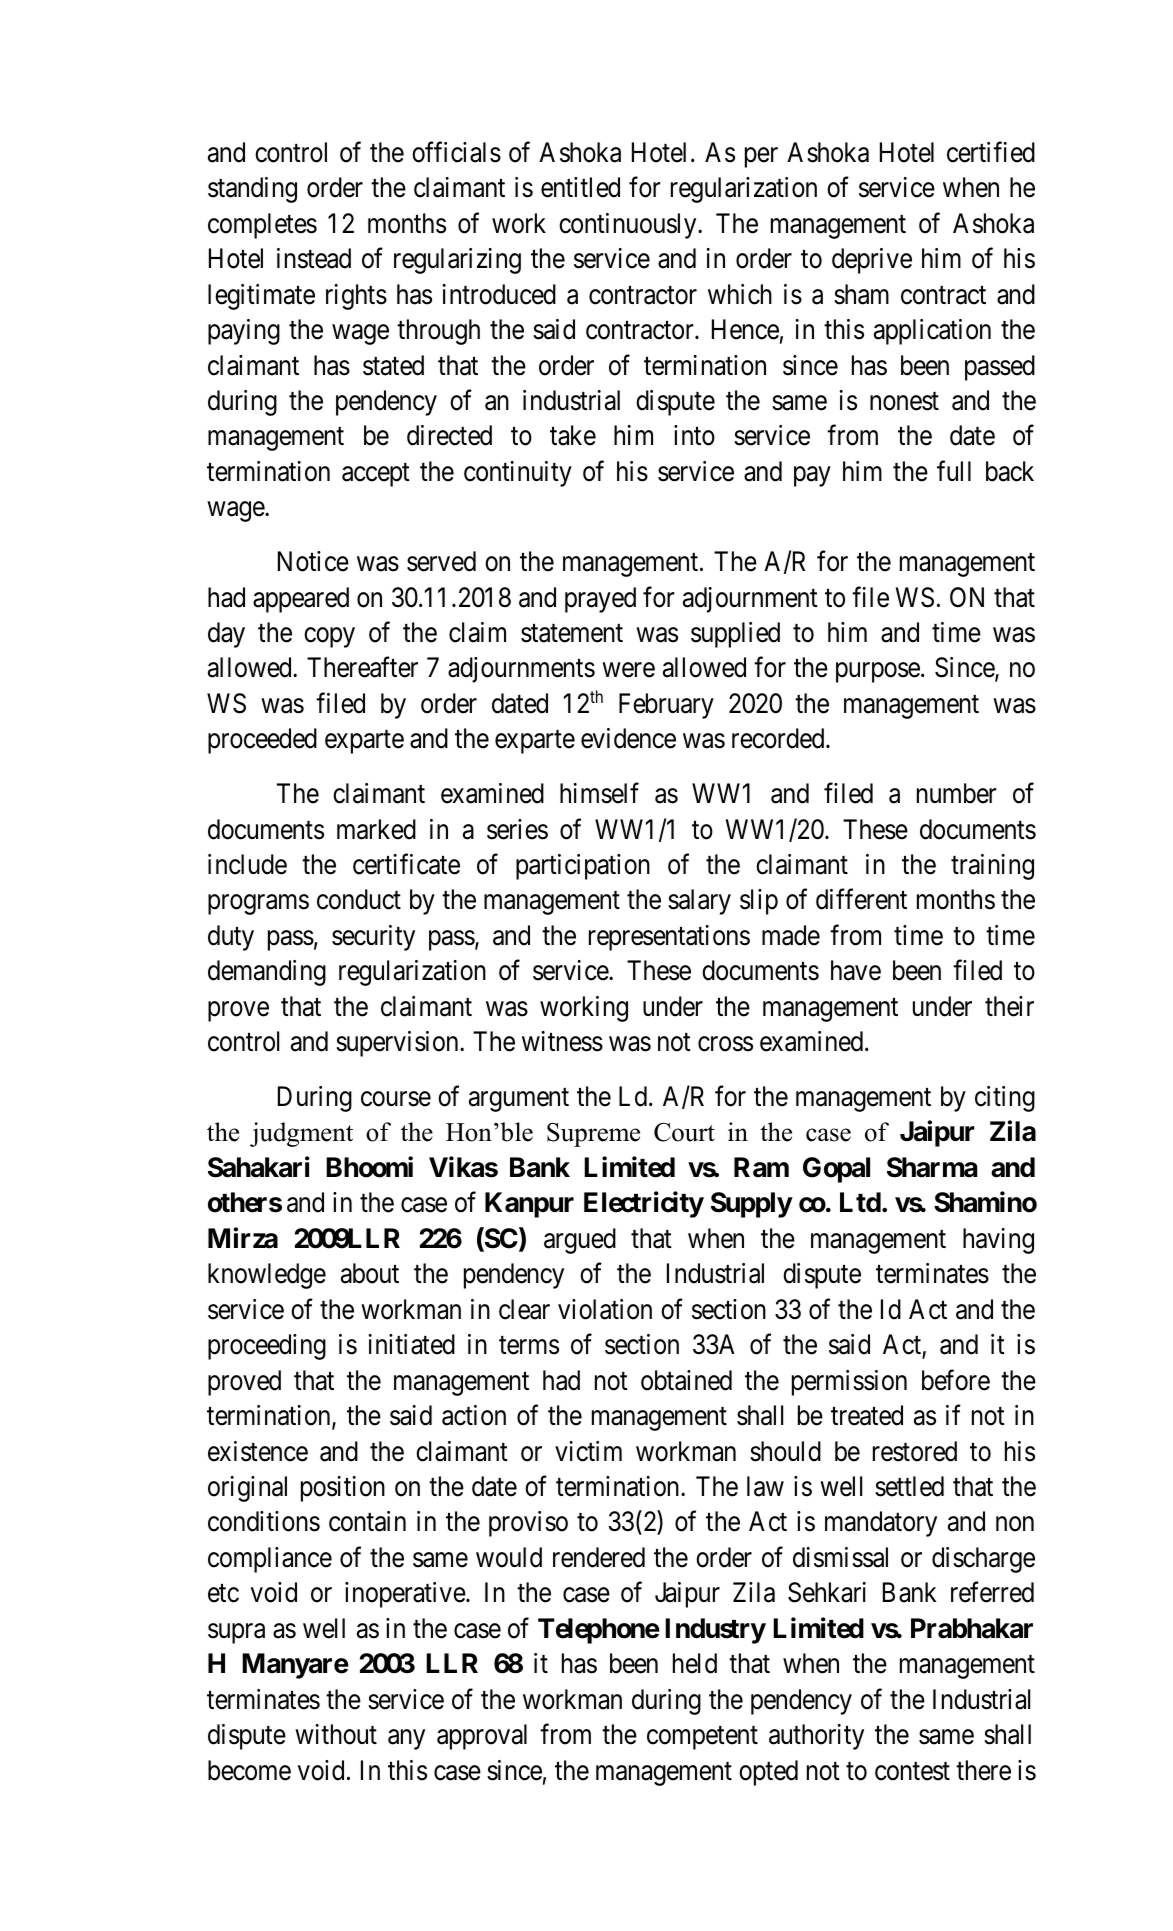 This document has width=1173, height=1931. What do you see at coordinates (872, 261) in the document?
I see `deprive` at bounding box center [872, 261].
